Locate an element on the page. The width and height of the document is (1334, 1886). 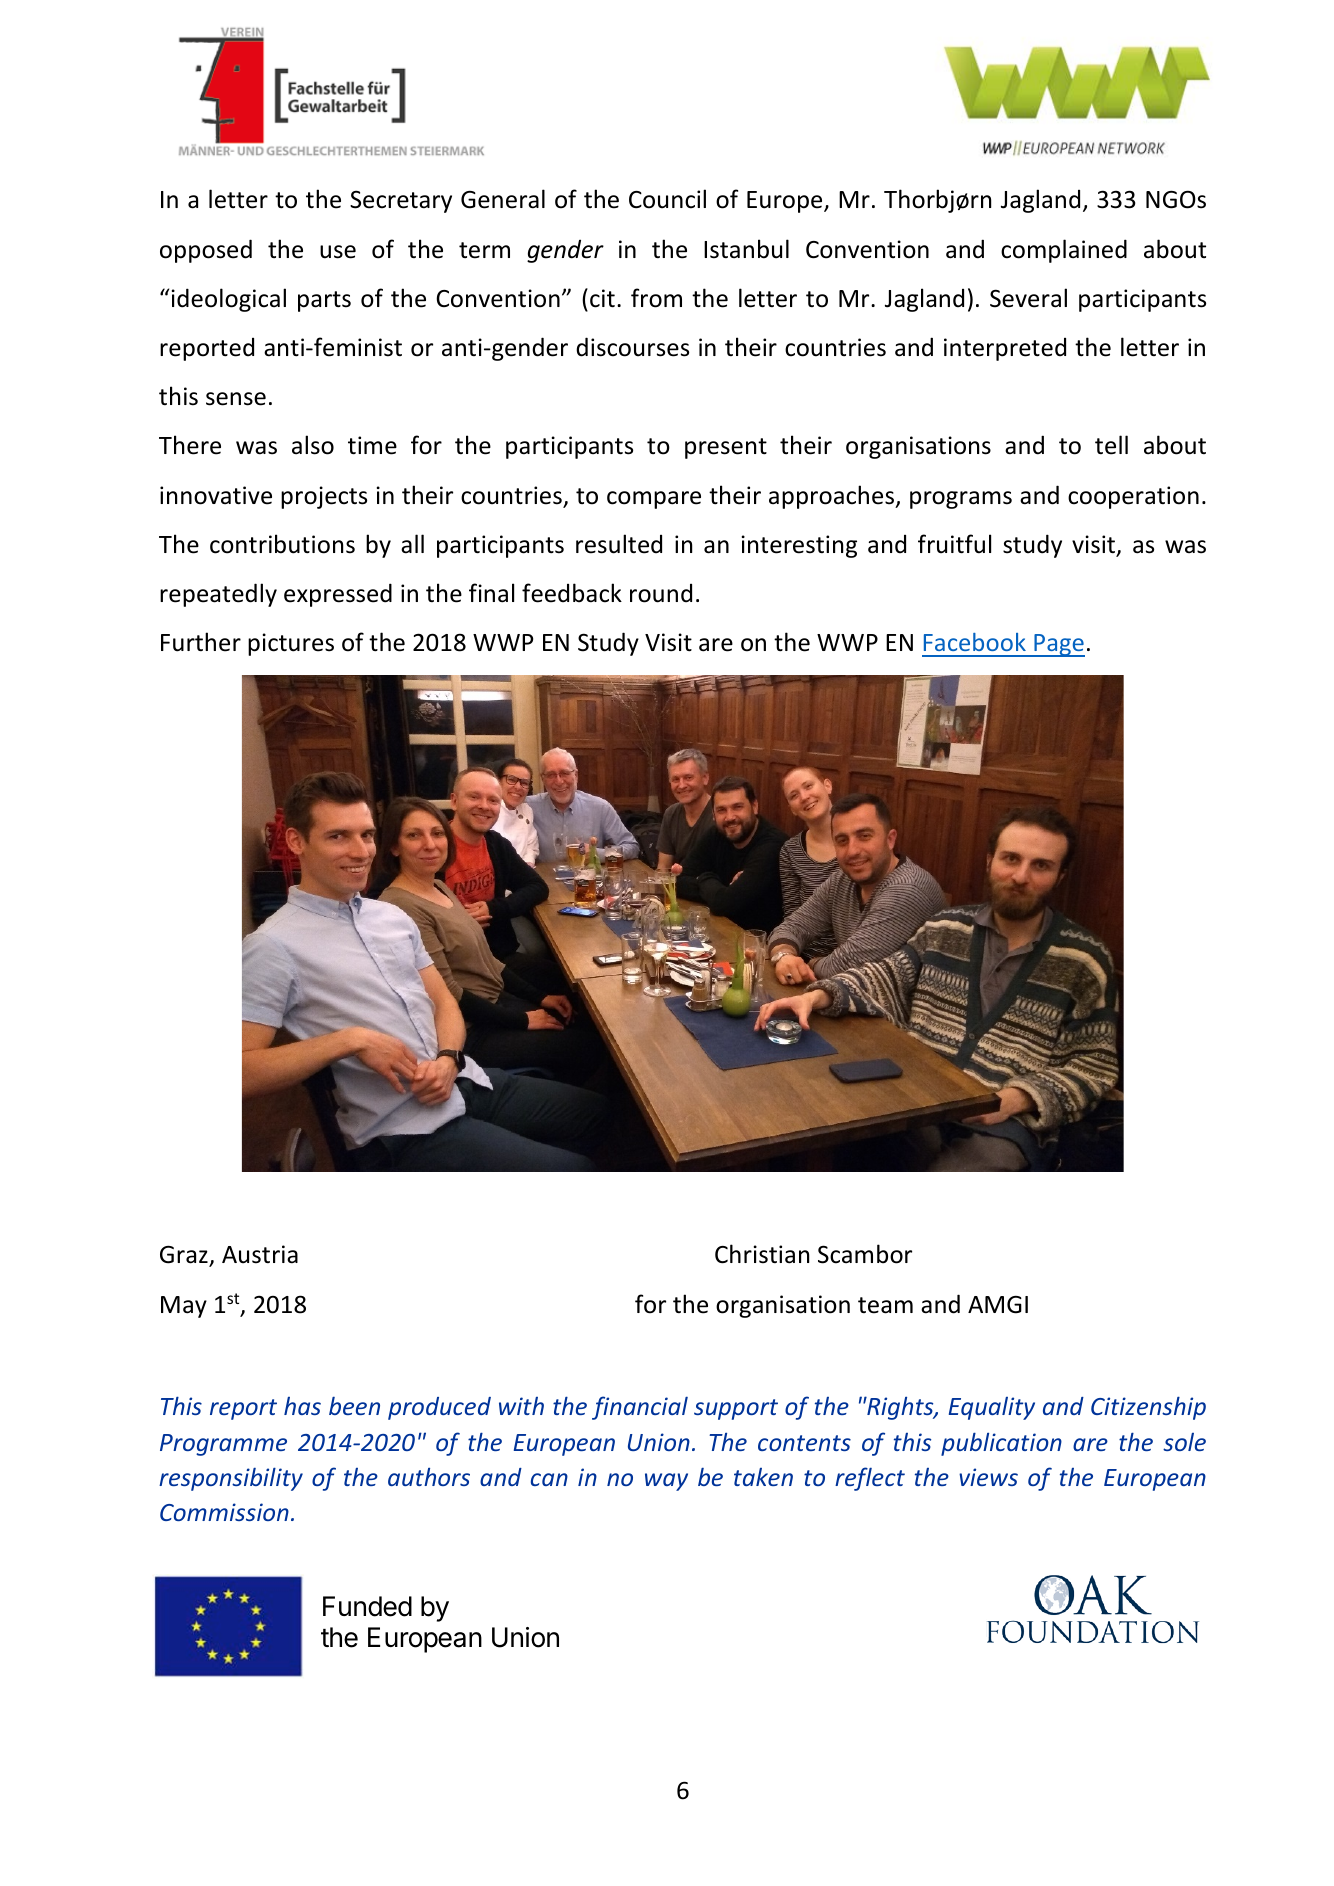
Christian is located at coordinates (762, 1254).
